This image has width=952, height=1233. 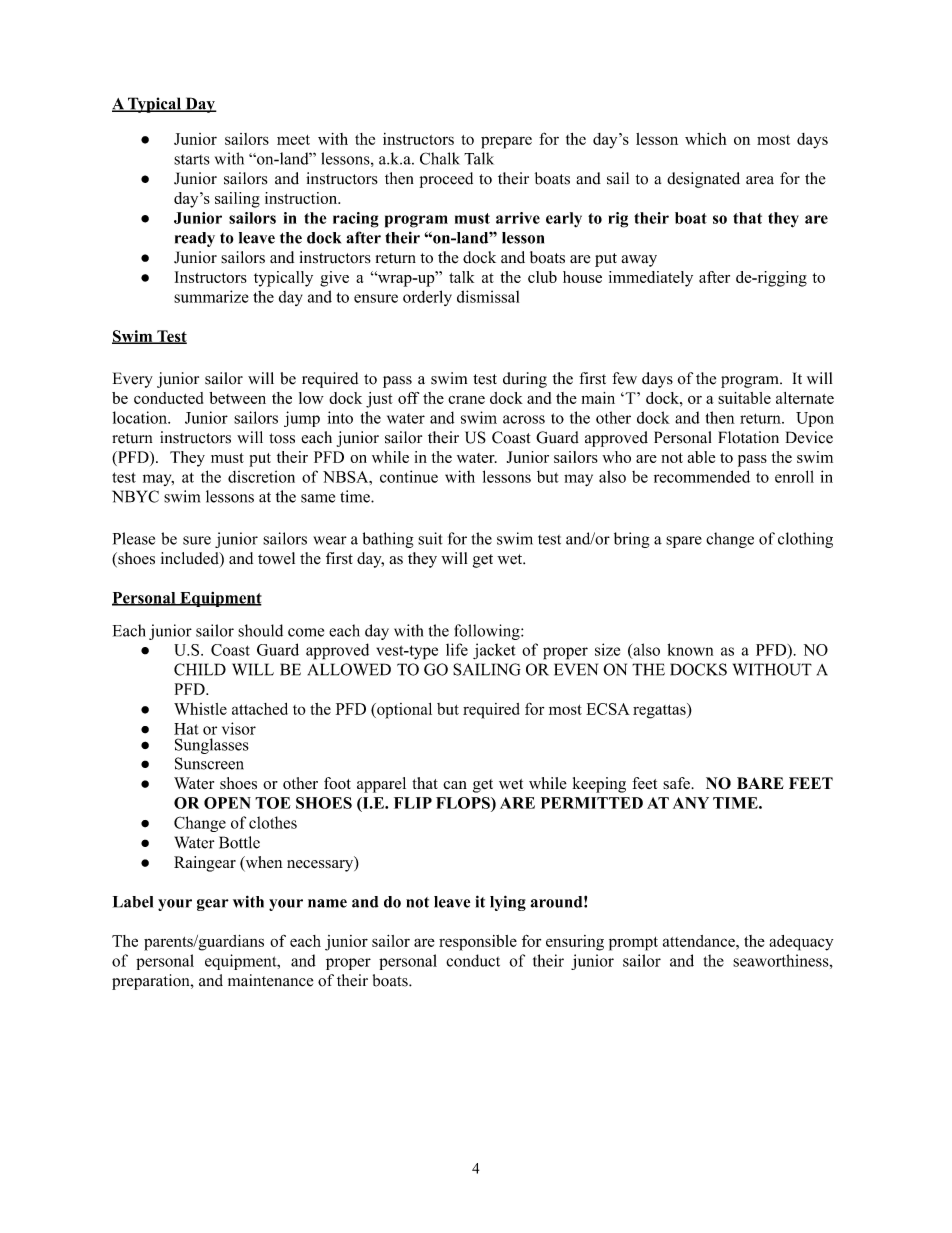 I want to click on Flotation, so click(x=748, y=437).
